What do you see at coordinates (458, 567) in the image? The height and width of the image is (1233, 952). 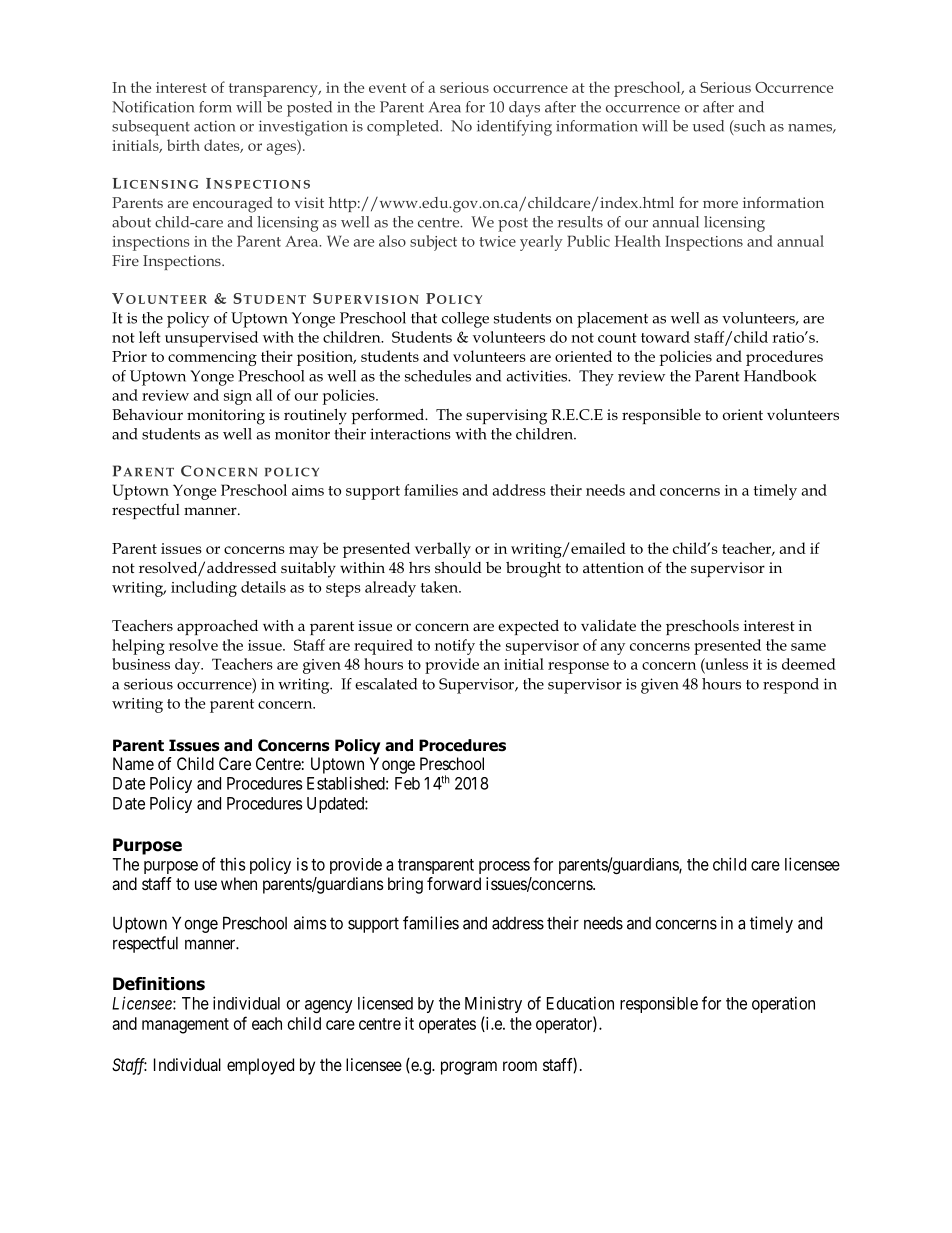 I see `should` at bounding box center [458, 567].
